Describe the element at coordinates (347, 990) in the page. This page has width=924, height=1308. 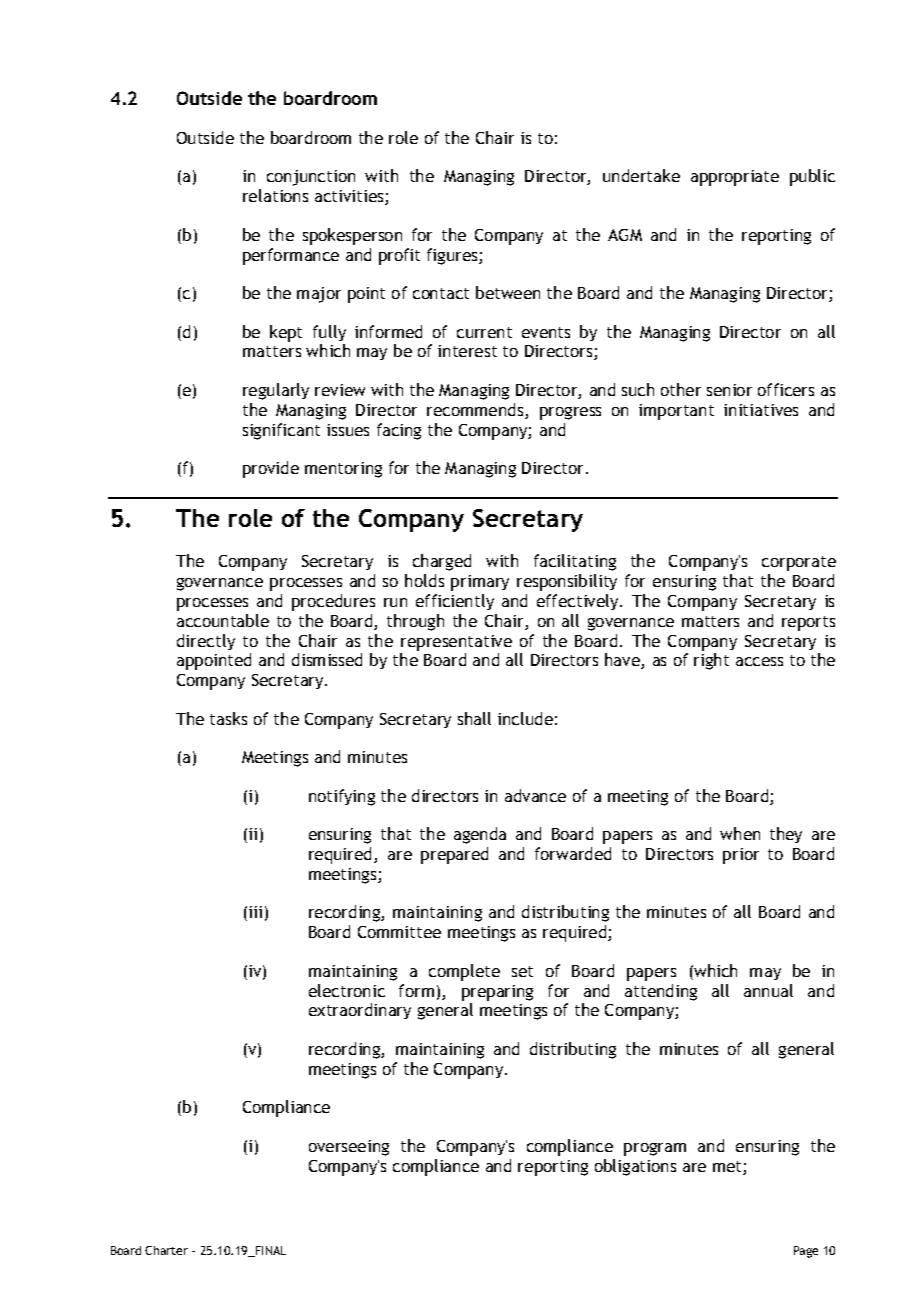
I see `electronic` at that location.
